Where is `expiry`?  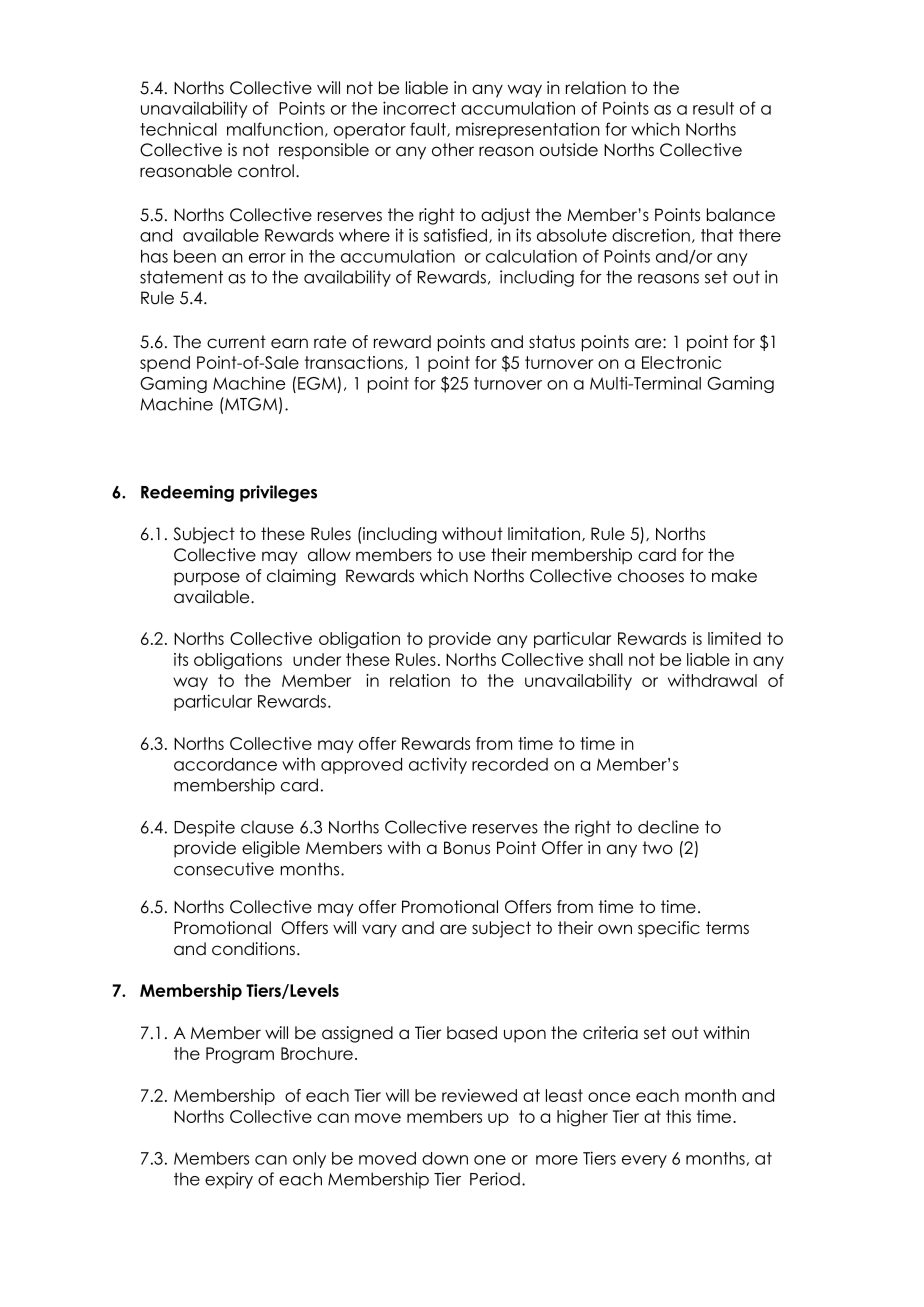 expiry is located at coordinates (229, 1180).
